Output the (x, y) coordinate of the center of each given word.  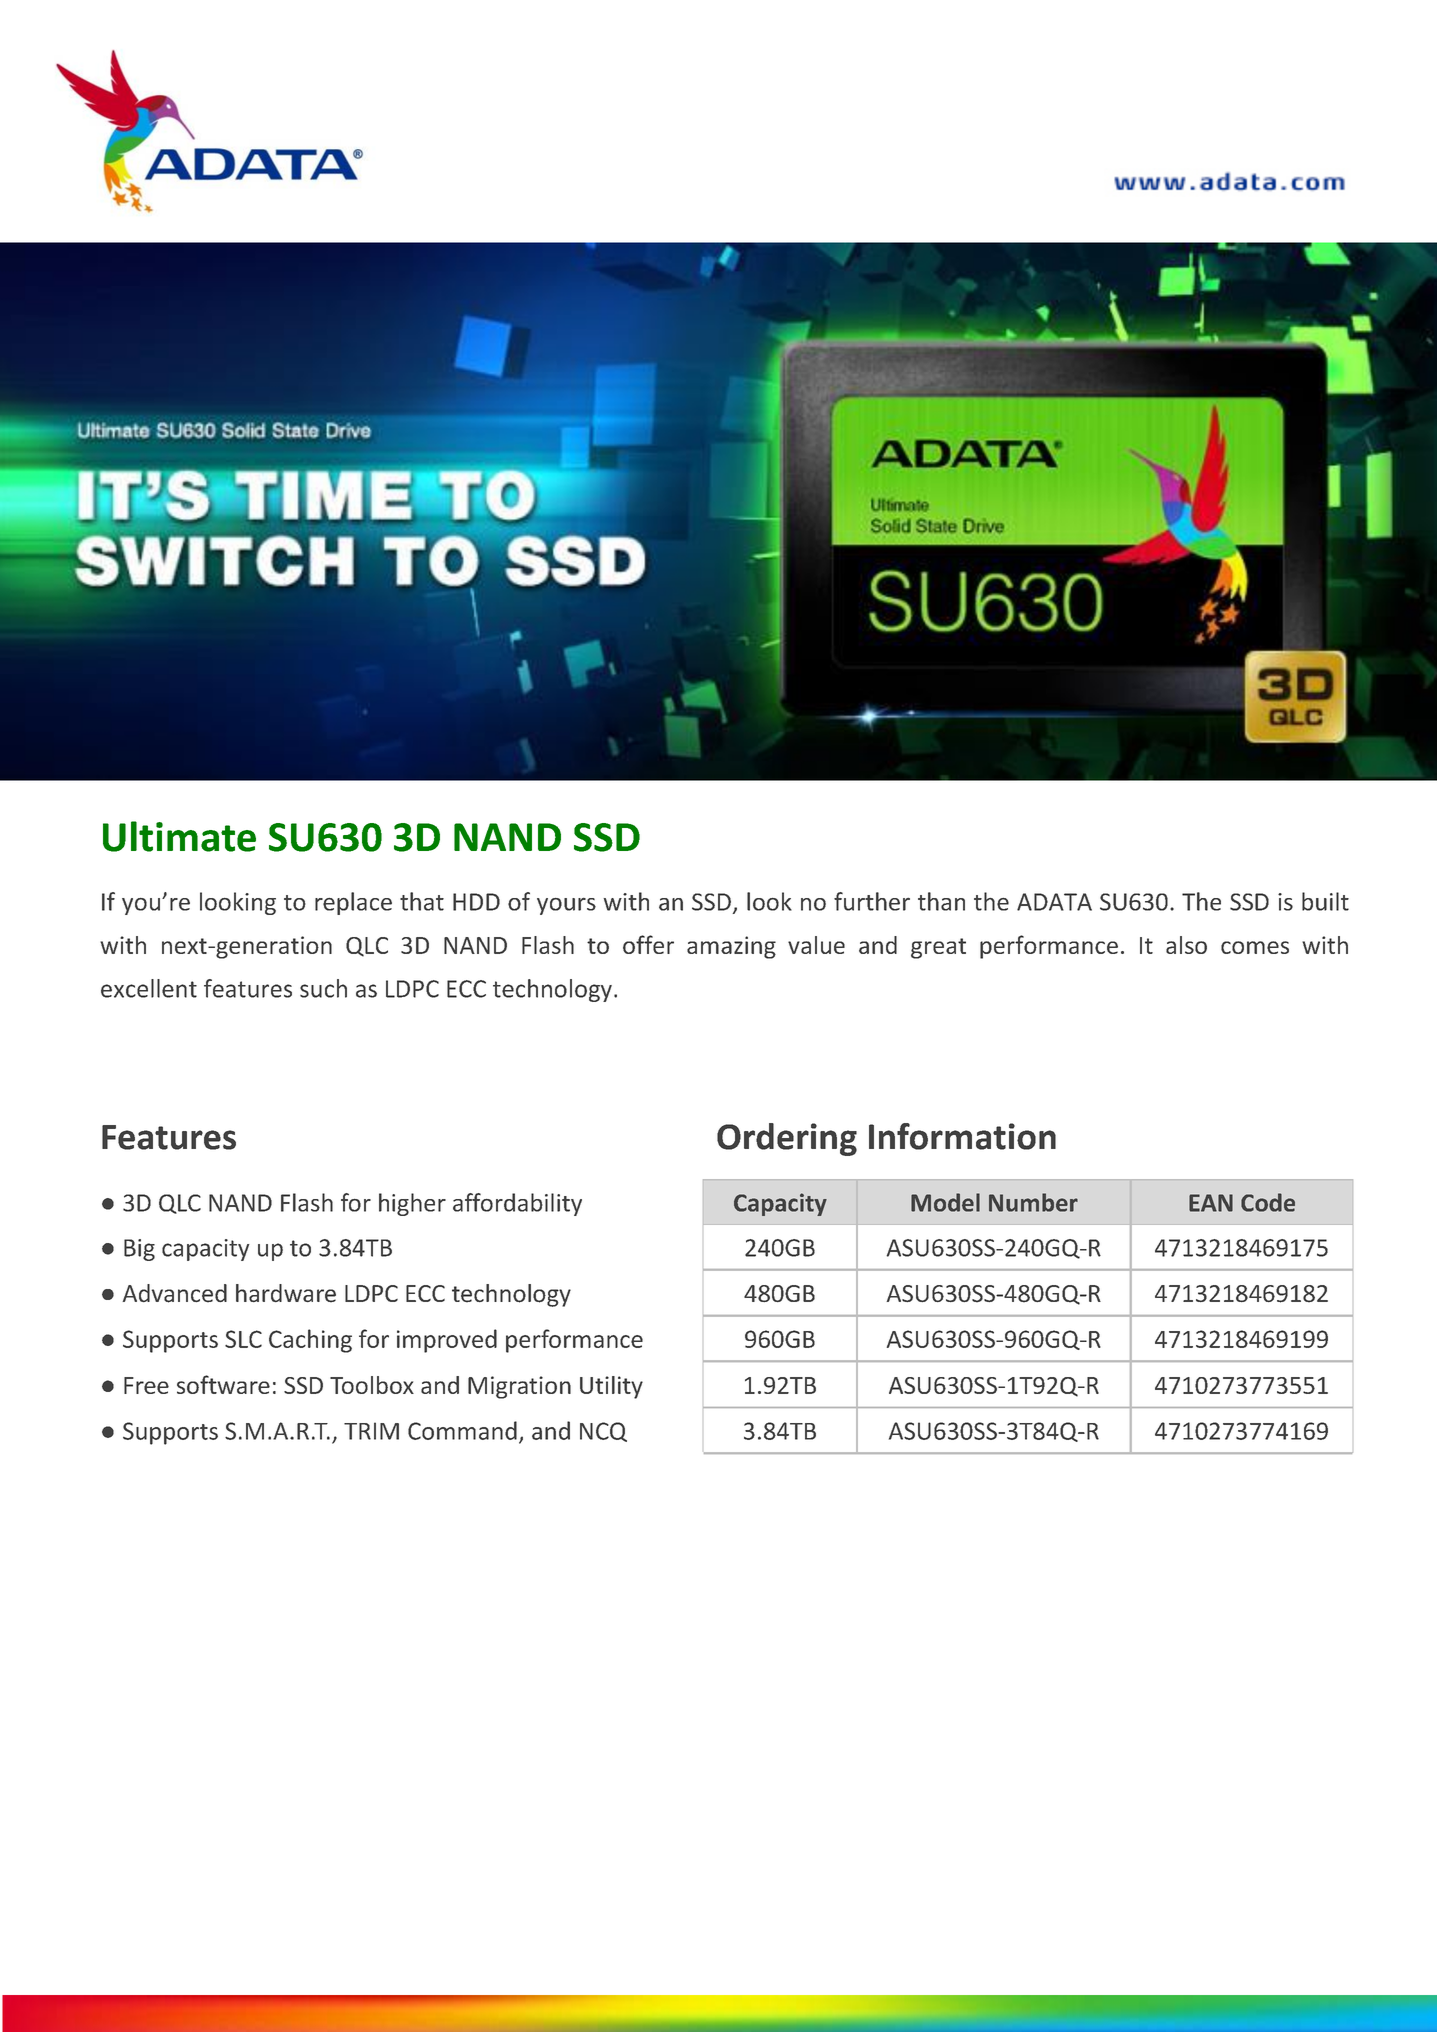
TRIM (371, 1431)
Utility (611, 1387)
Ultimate (179, 836)
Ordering (787, 1139)
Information (962, 1136)
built (1325, 901)
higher (412, 1204)
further (872, 901)
